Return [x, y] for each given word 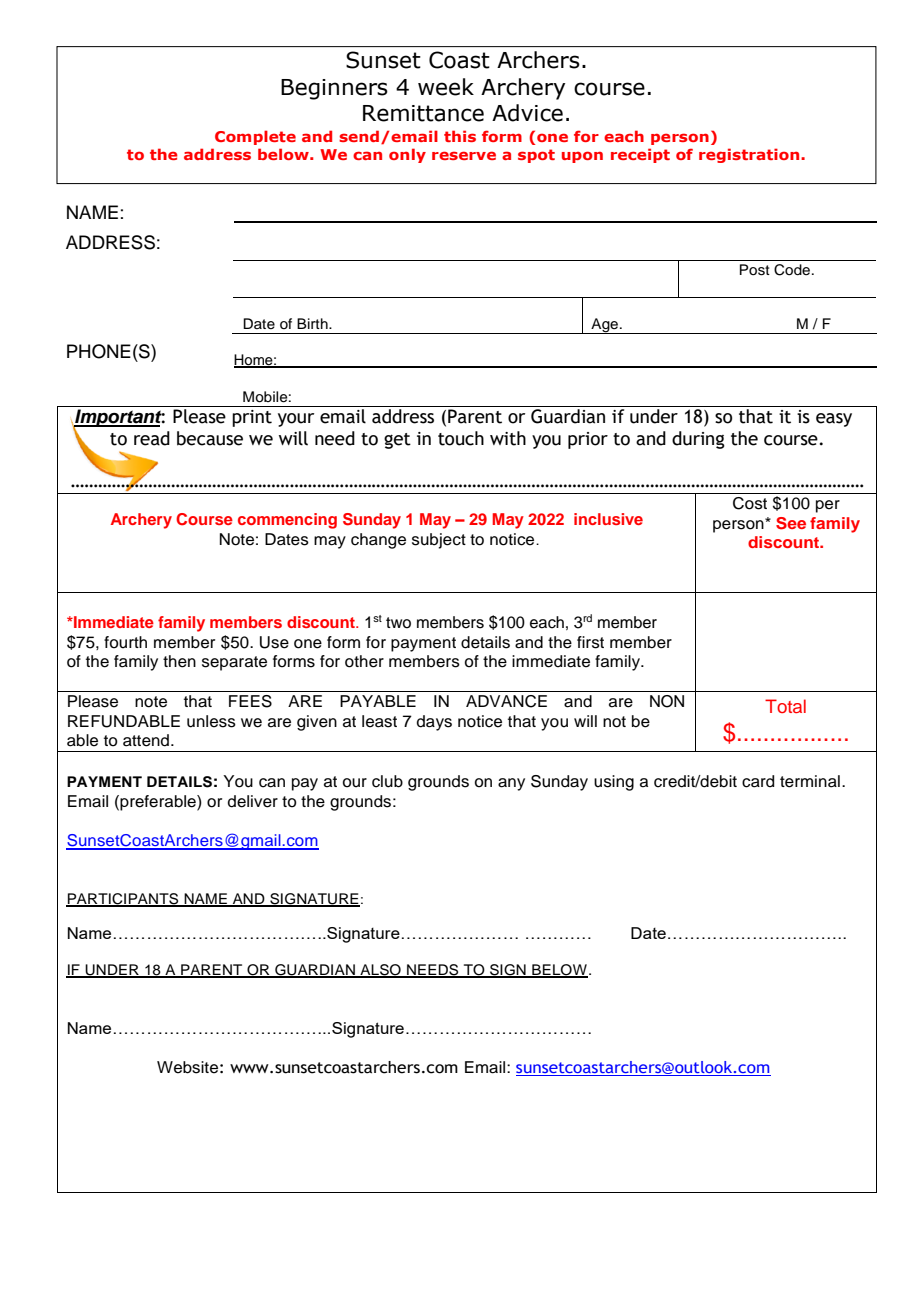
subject [439, 541]
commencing [287, 521]
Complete [255, 137]
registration [750, 155]
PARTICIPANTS [123, 900]
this [460, 136]
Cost [750, 503]
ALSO [380, 971]
